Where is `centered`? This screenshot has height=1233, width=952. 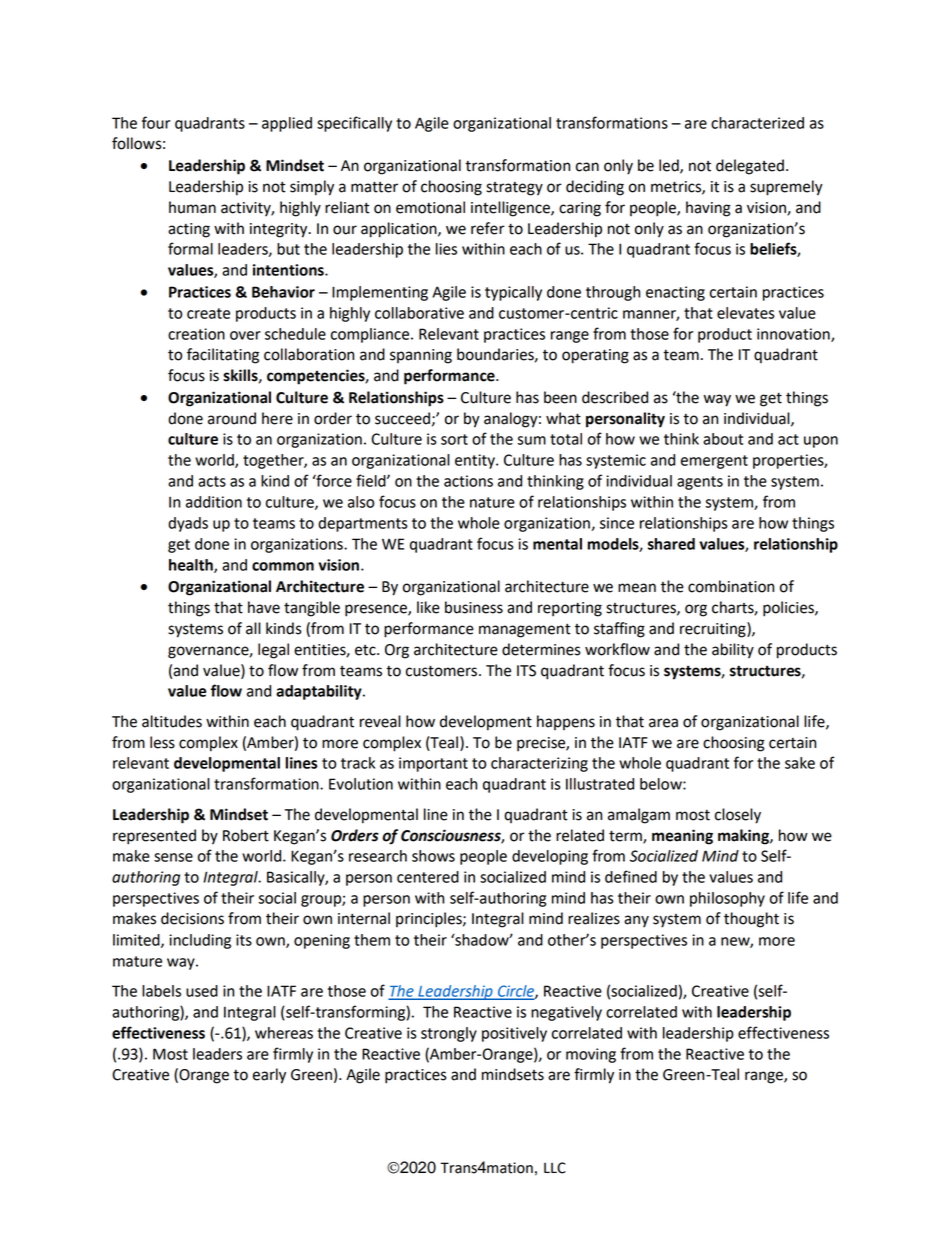 centered is located at coordinates (428, 877).
